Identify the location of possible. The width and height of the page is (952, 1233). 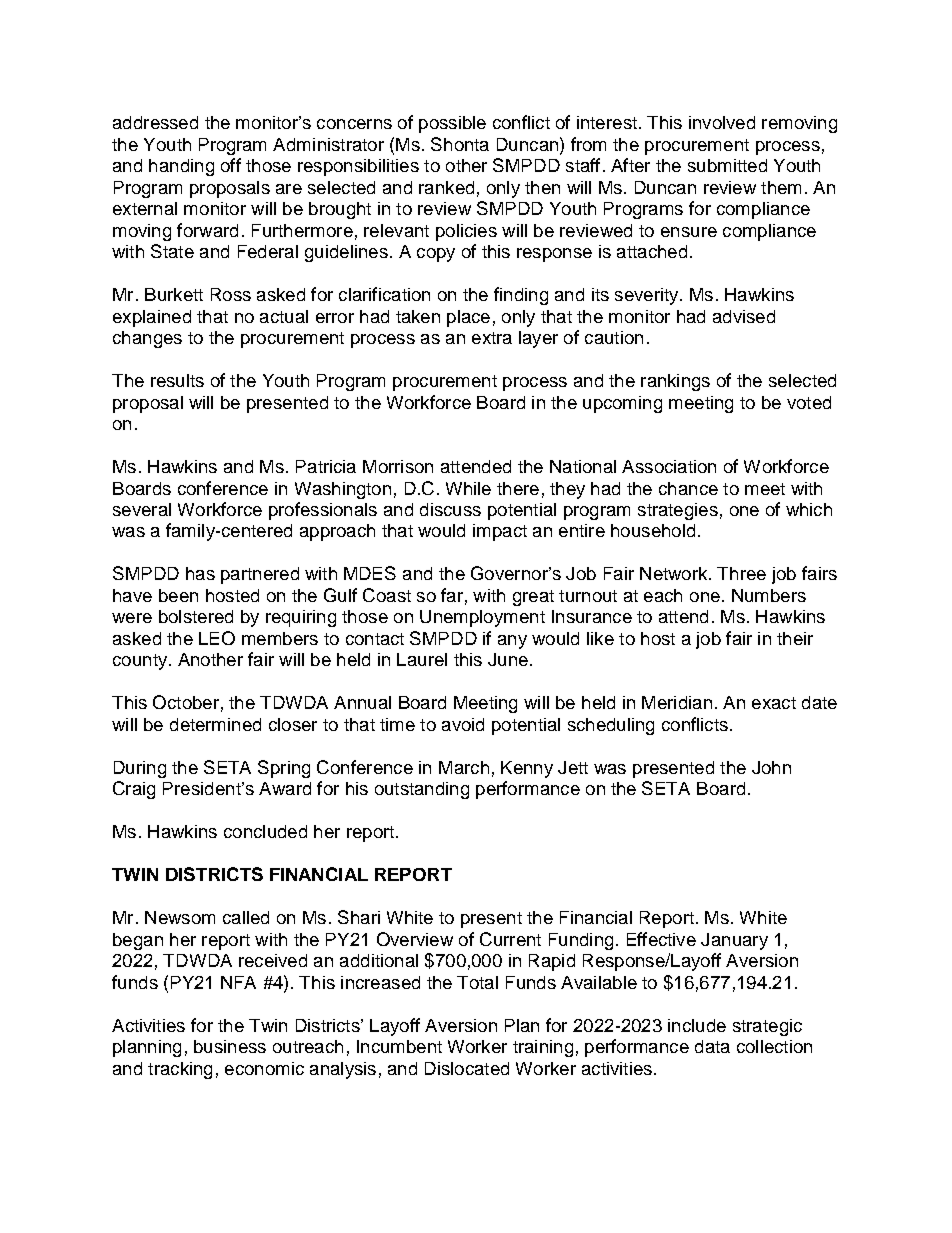
(452, 124).
